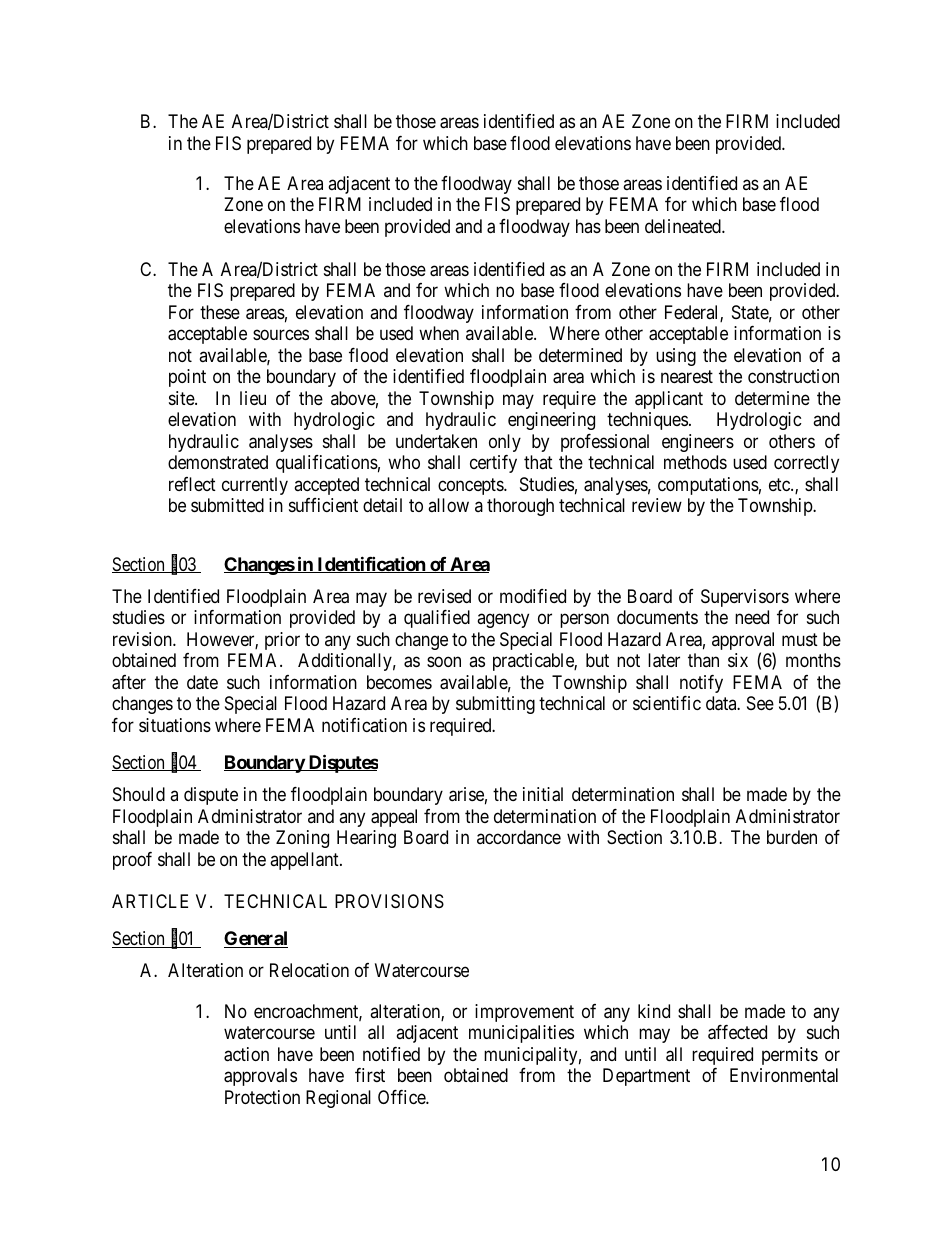  Describe the element at coordinates (588, 226) in the image. I see `has` at that location.
